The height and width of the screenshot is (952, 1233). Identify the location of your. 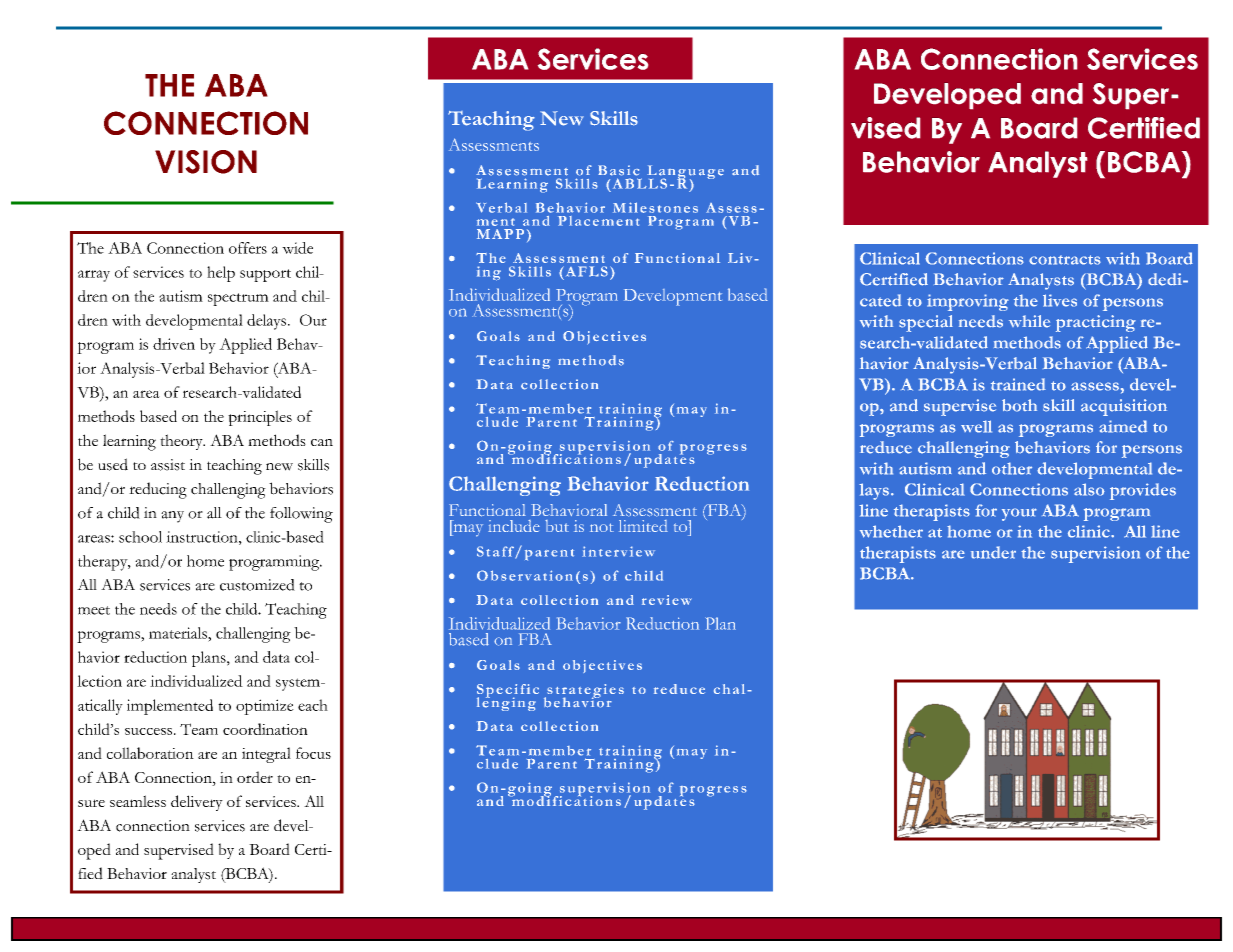
(1019, 514).
